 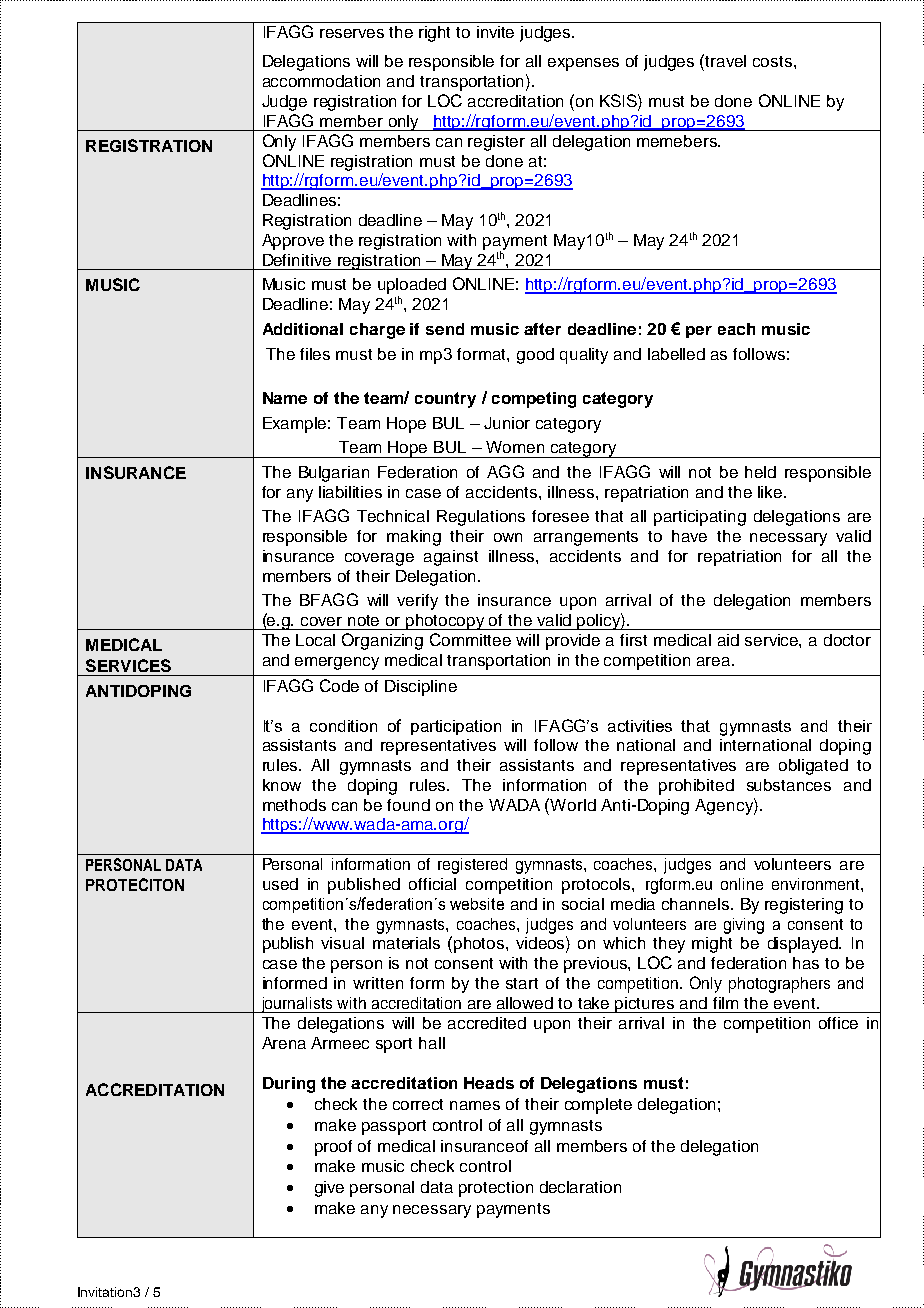 I want to click on expenses, so click(x=583, y=64).
